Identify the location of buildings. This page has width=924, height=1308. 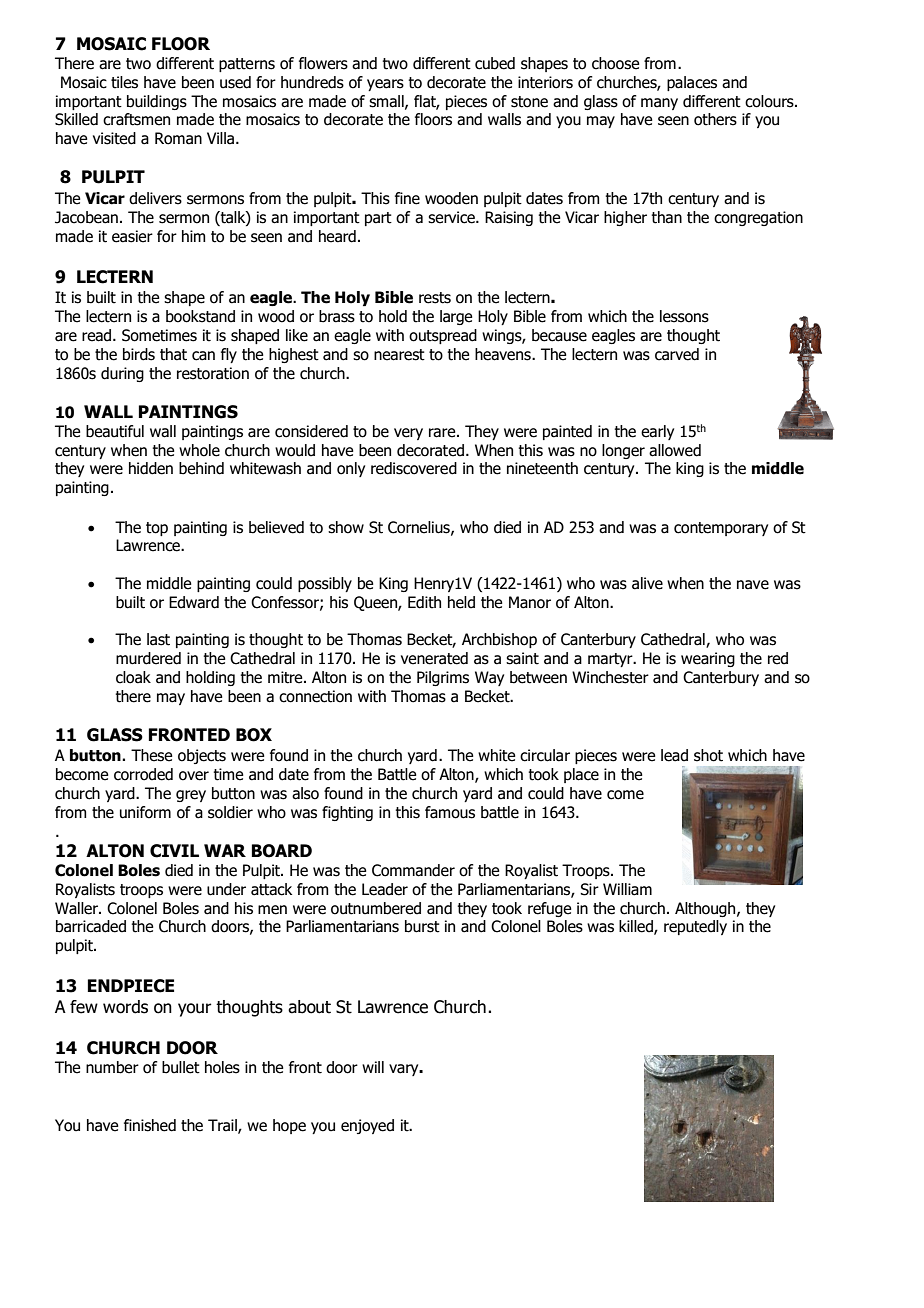
(157, 102).
